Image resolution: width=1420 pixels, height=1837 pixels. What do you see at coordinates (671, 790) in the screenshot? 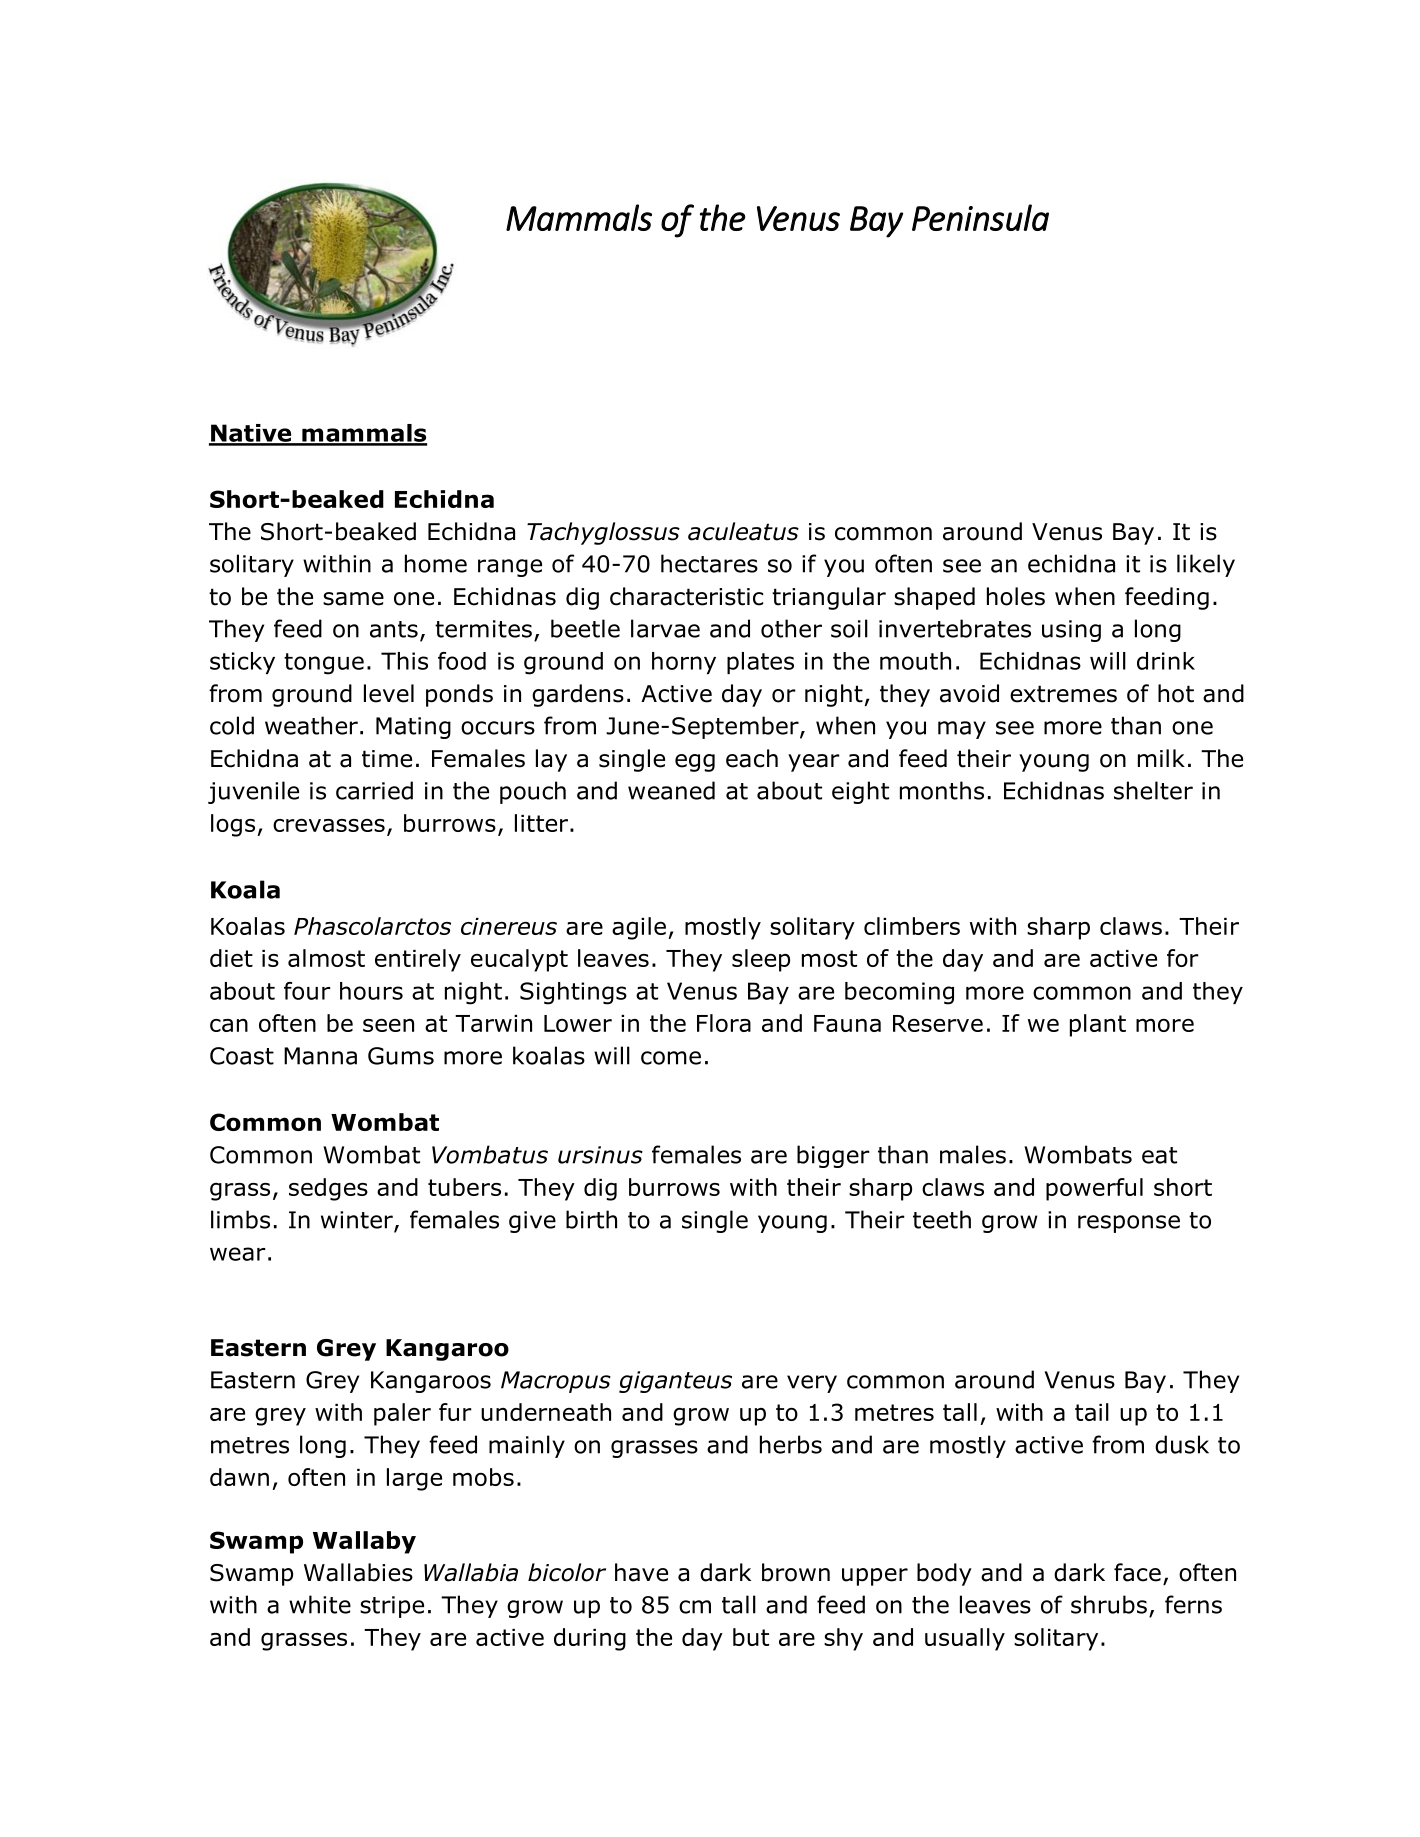
I see `weaned` at bounding box center [671, 790].
